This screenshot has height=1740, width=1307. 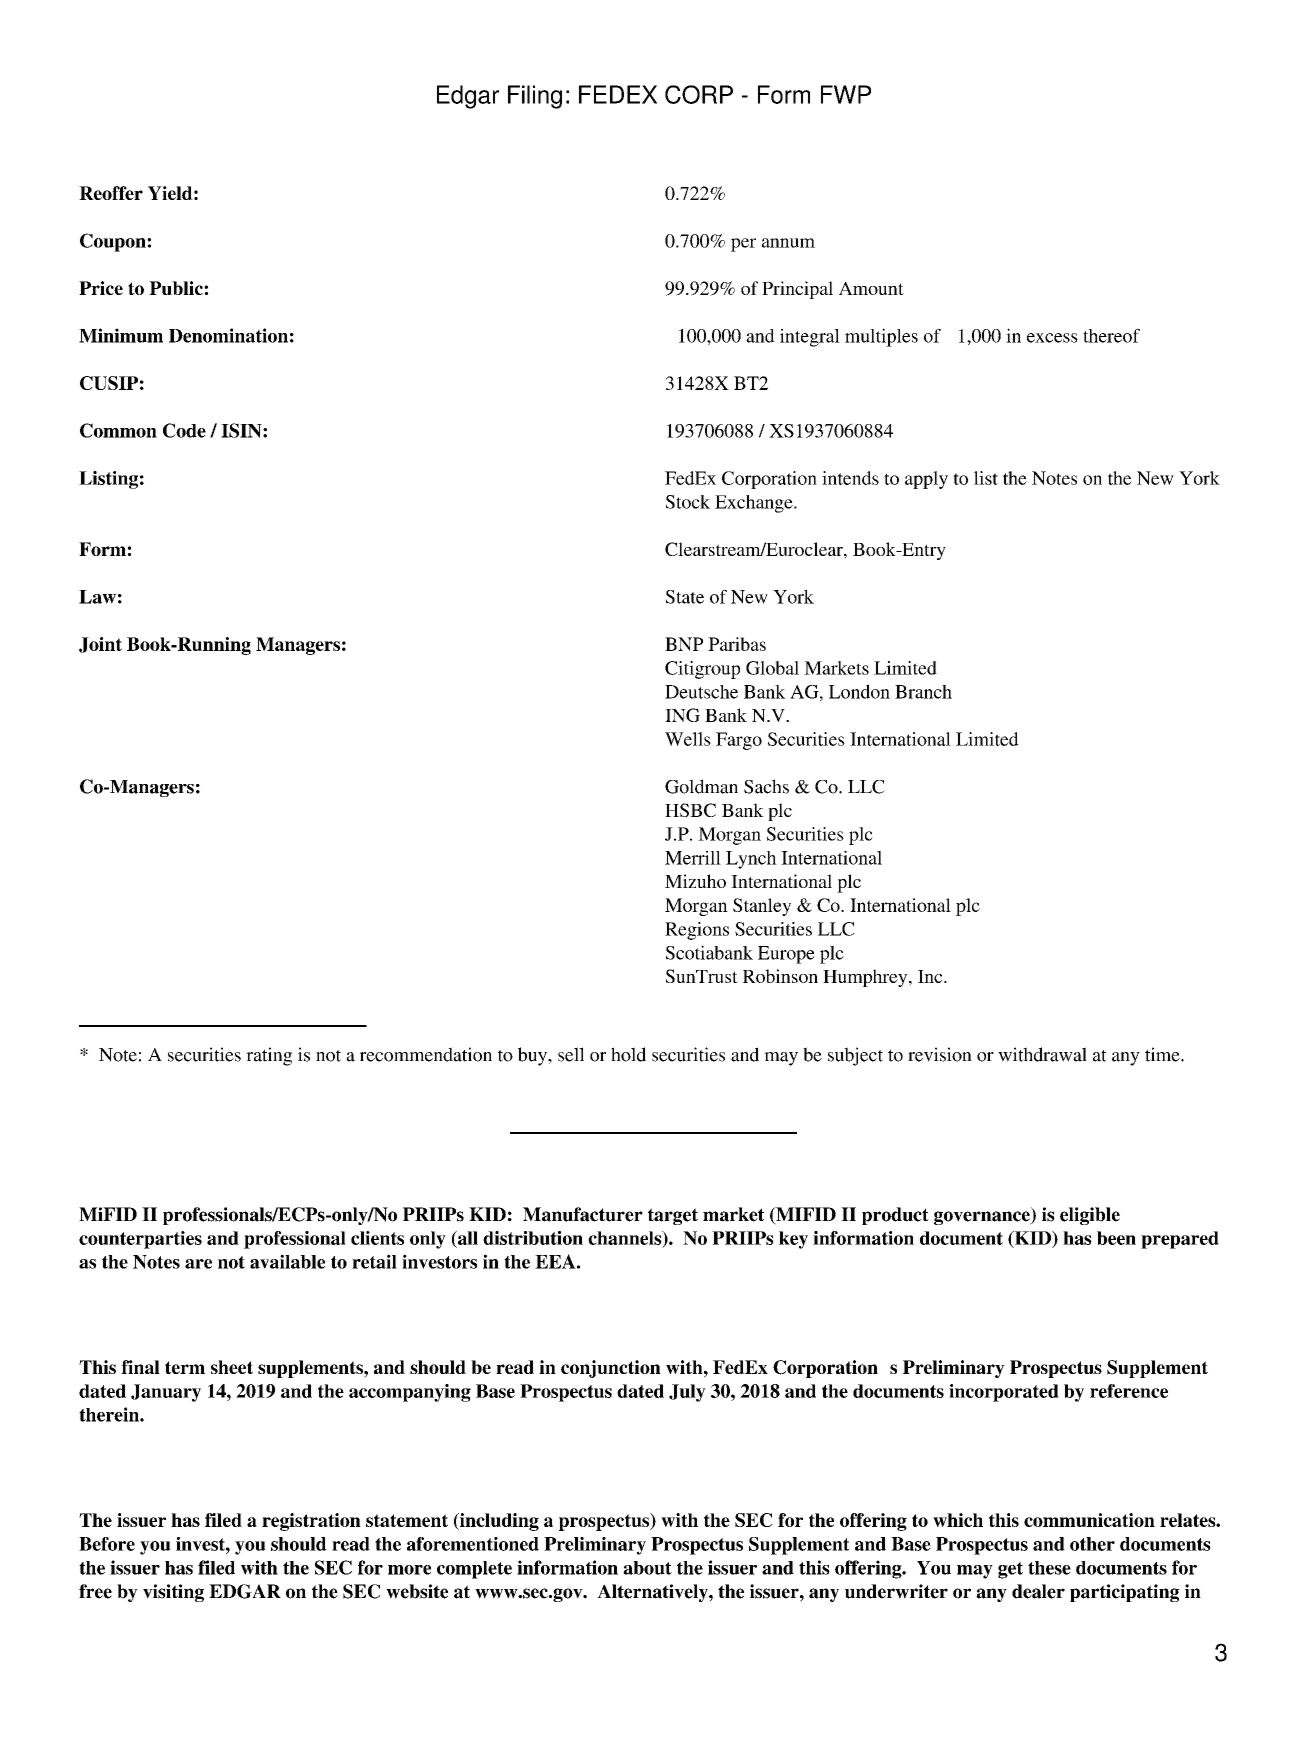 I want to click on Coupon, so click(x=114, y=242).
